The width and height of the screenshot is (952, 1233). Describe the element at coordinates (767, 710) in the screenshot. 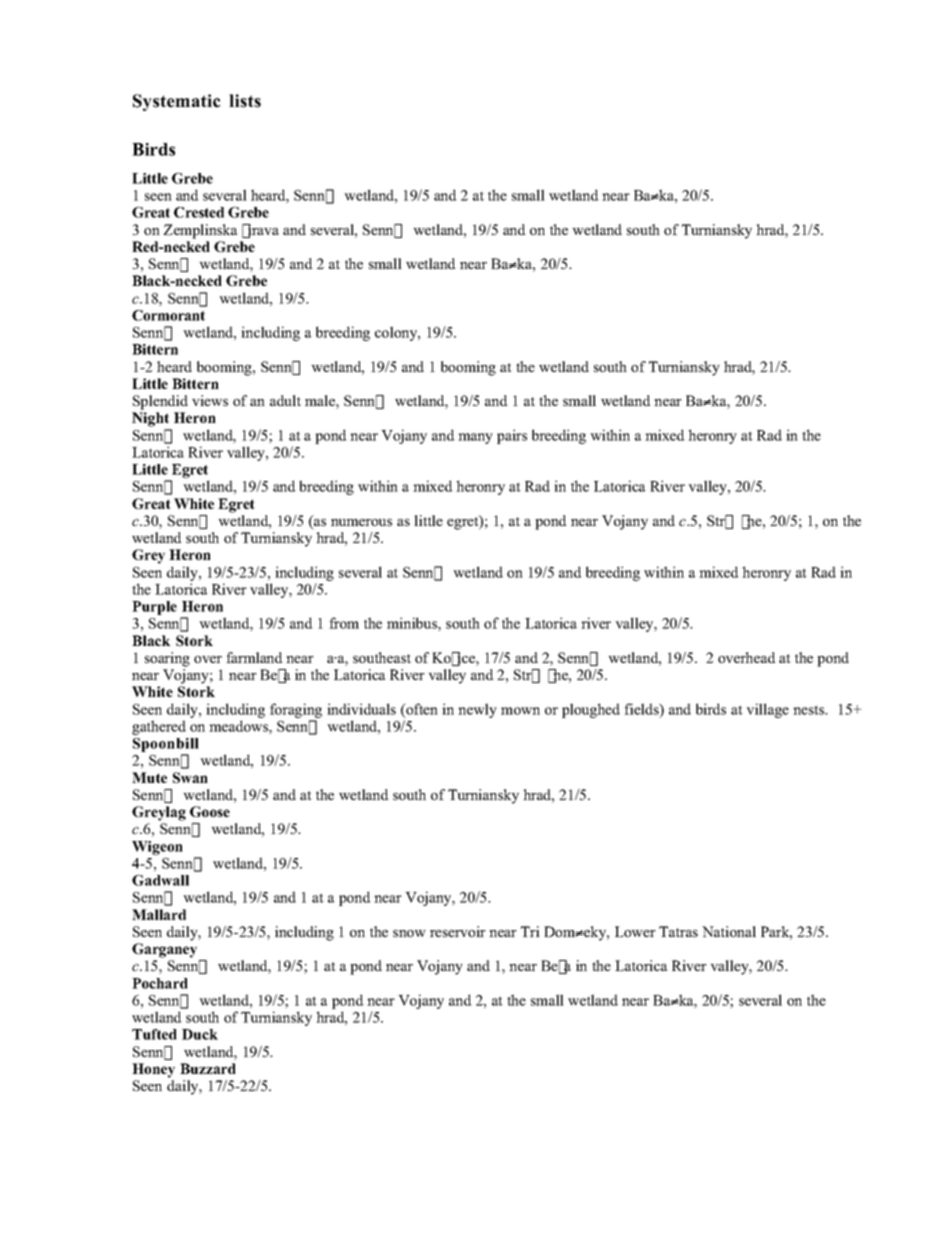

I see `village` at that location.
